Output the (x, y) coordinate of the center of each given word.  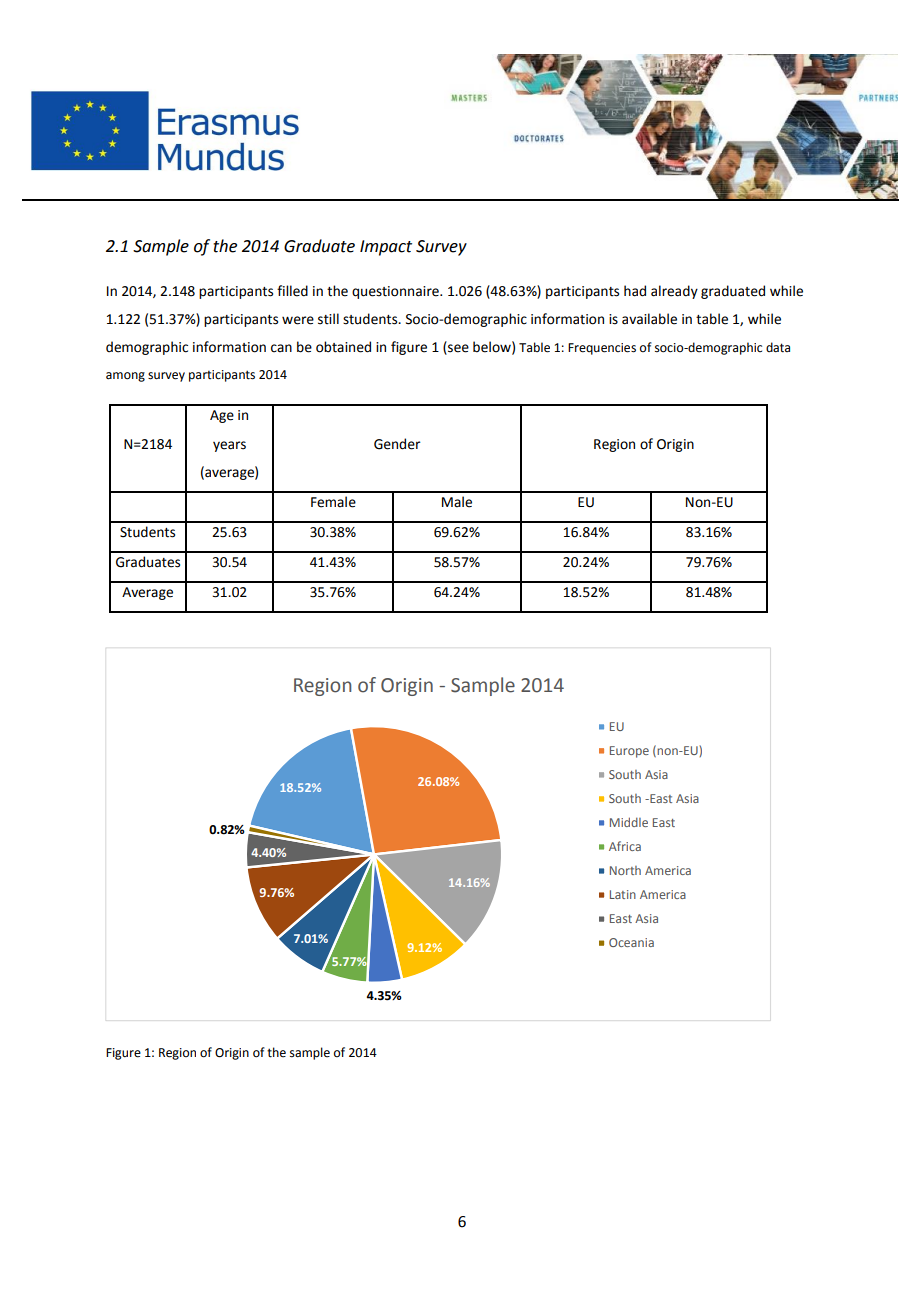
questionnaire (396, 292)
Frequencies (602, 349)
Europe (629, 752)
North (625, 870)
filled (292, 291)
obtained (343, 347)
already (674, 292)
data (778, 347)
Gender (397, 444)
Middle (629, 822)
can (281, 348)
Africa (625, 846)
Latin (623, 894)
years (229, 446)
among (125, 377)
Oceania (631, 942)
